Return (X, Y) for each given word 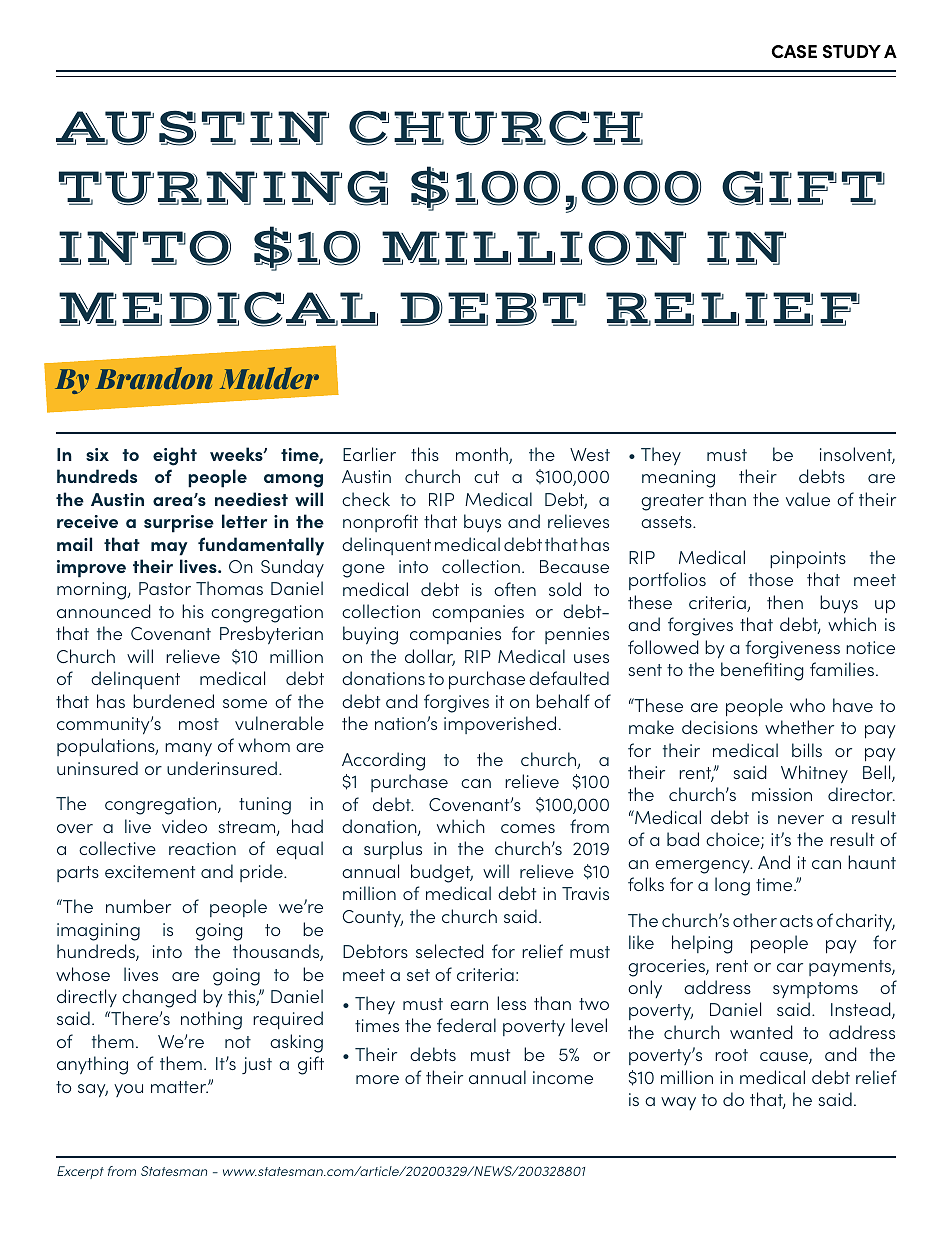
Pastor (165, 588)
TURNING (223, 188)
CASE (794, 51)
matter (180, 1087)
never (801, 819)
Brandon (154, 378)
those (771, 579)
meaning (678, 479)
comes (528, 828)
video (184, 826)
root (731, 1055)
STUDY (852, 51)
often (515, 589)
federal (466, 1025)
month (483, 455)
